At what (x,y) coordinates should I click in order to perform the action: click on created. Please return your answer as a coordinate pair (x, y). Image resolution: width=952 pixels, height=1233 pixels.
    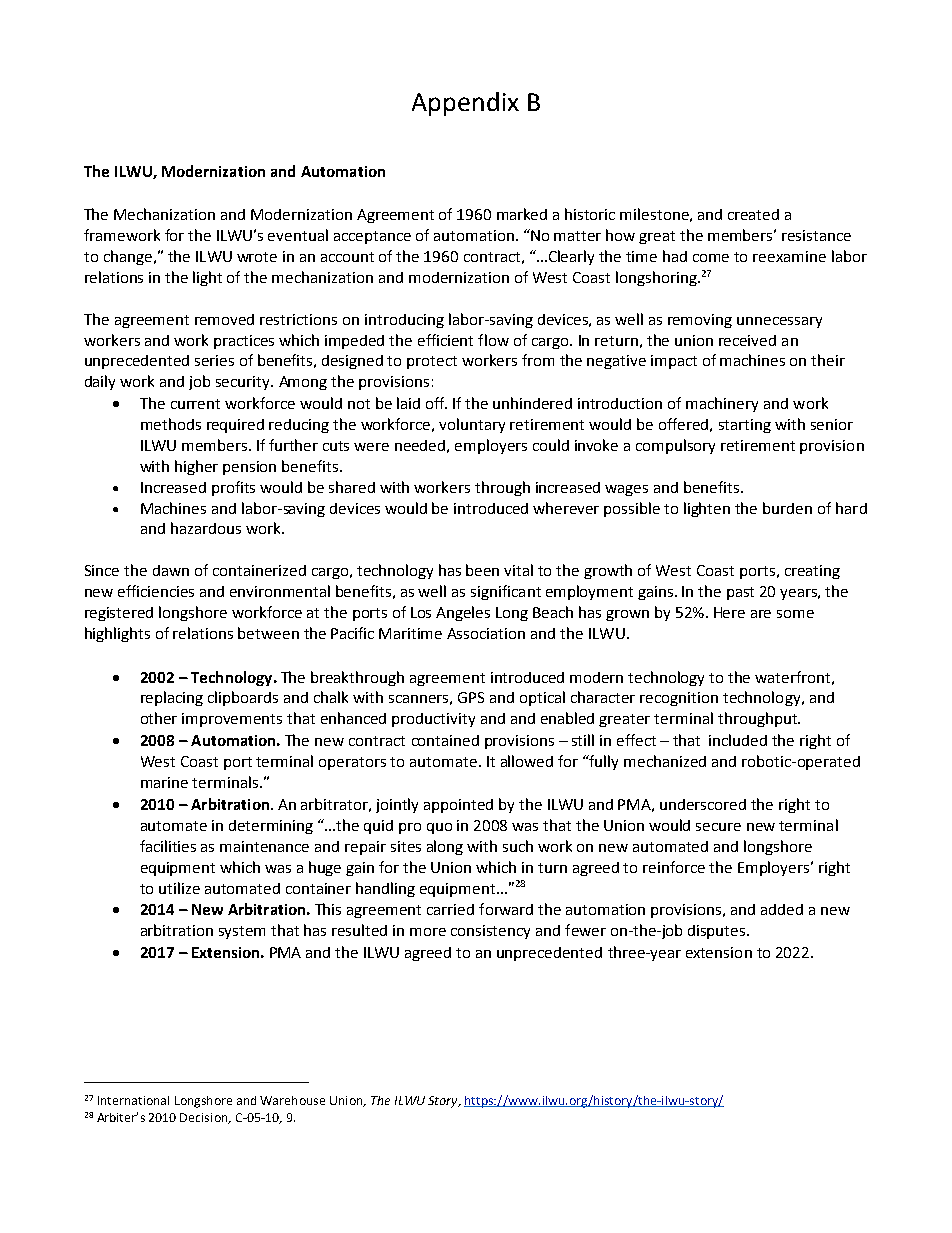
    Looking at the image, I should click on (753, 214).
